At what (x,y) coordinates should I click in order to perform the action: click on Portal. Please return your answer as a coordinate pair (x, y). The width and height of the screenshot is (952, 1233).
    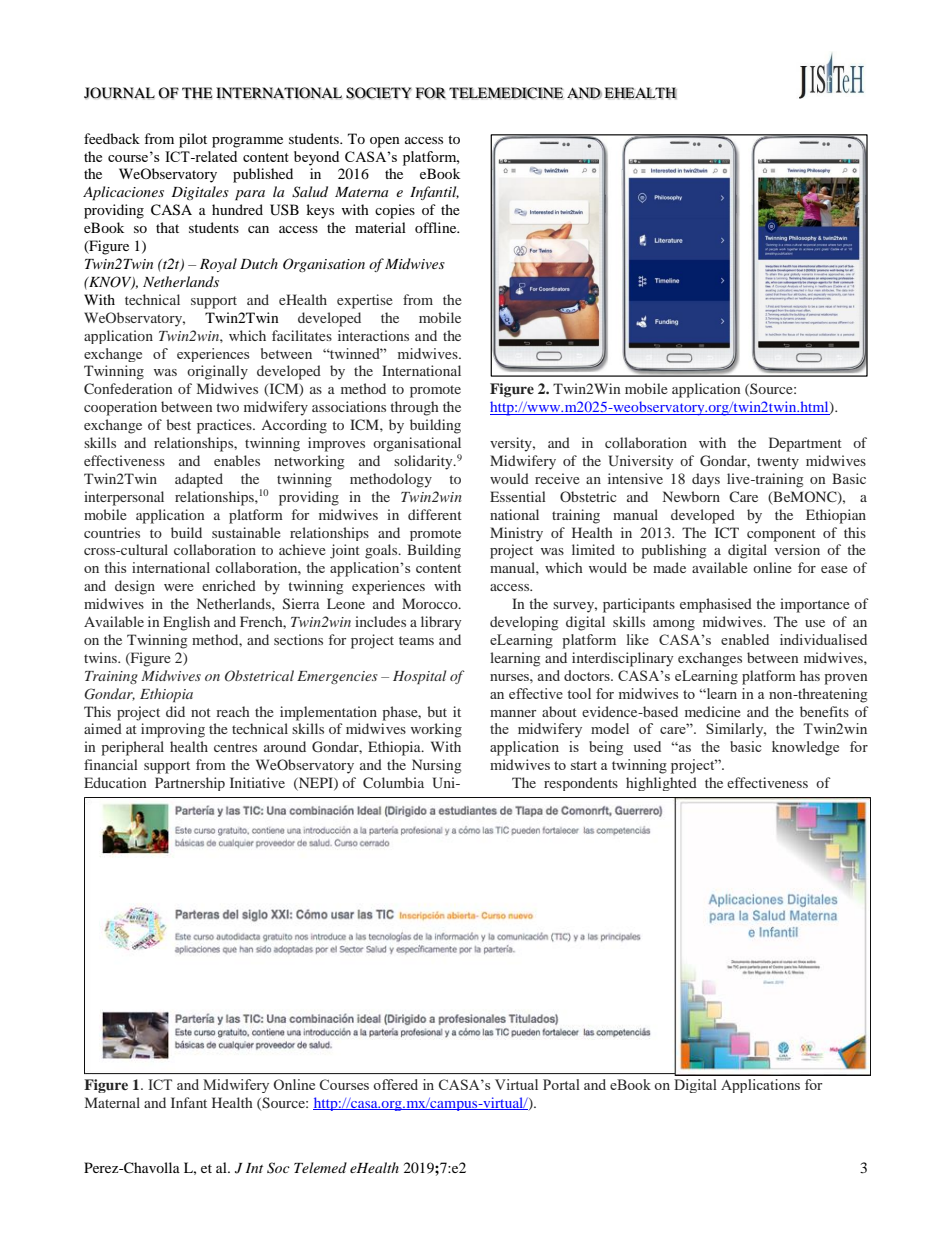
    Looking at the image, I should click on (561, 1084).
